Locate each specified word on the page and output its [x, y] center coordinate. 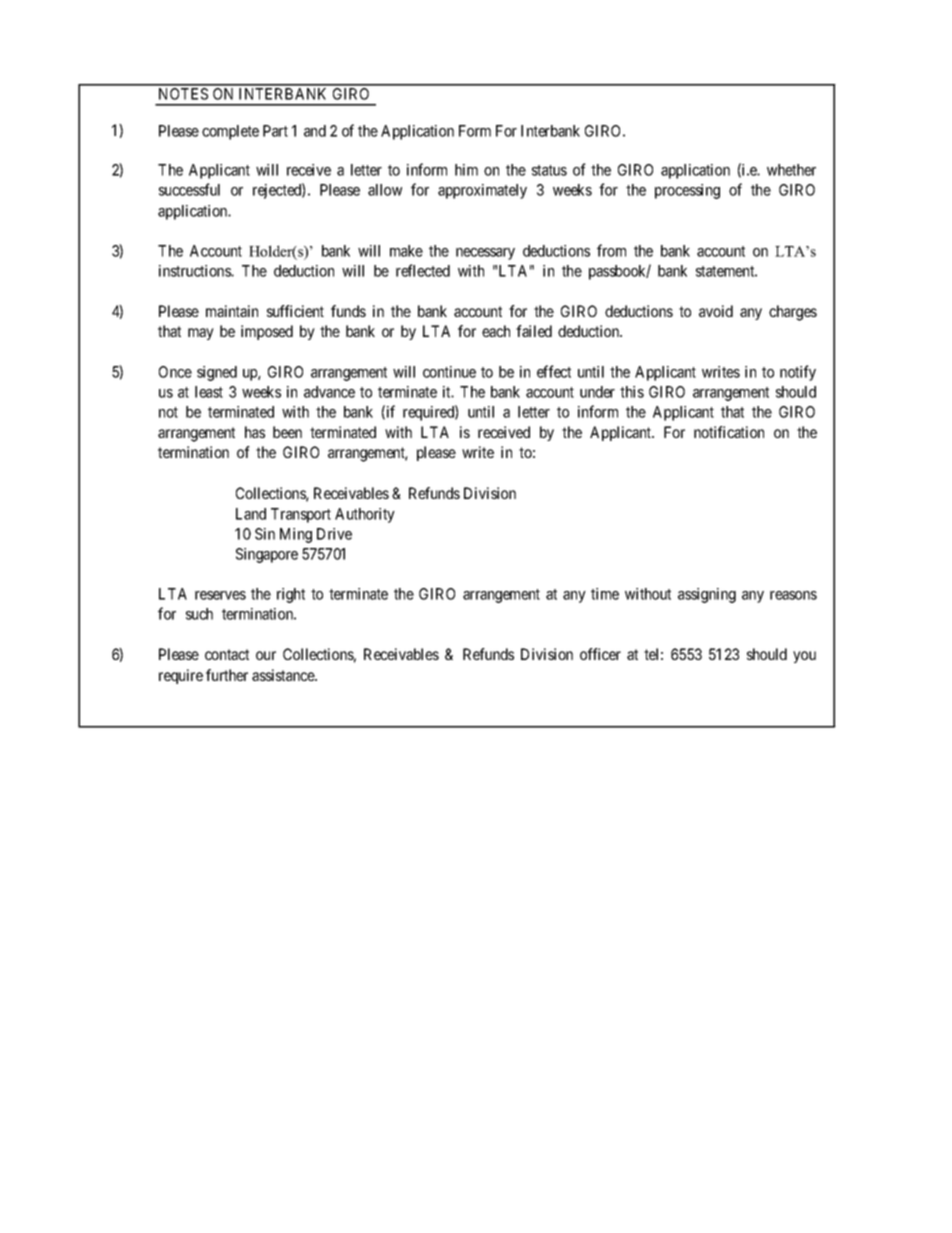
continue [449, 372]
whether [791, 170]
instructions [195, 271]
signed [217, 373]
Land [251, 514]
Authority [365, 515]
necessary [485, 254]
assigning [707, 595]
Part [275, 131]
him [466, 170]
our [266, 655]
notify [798, 373]
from [611, 250]
